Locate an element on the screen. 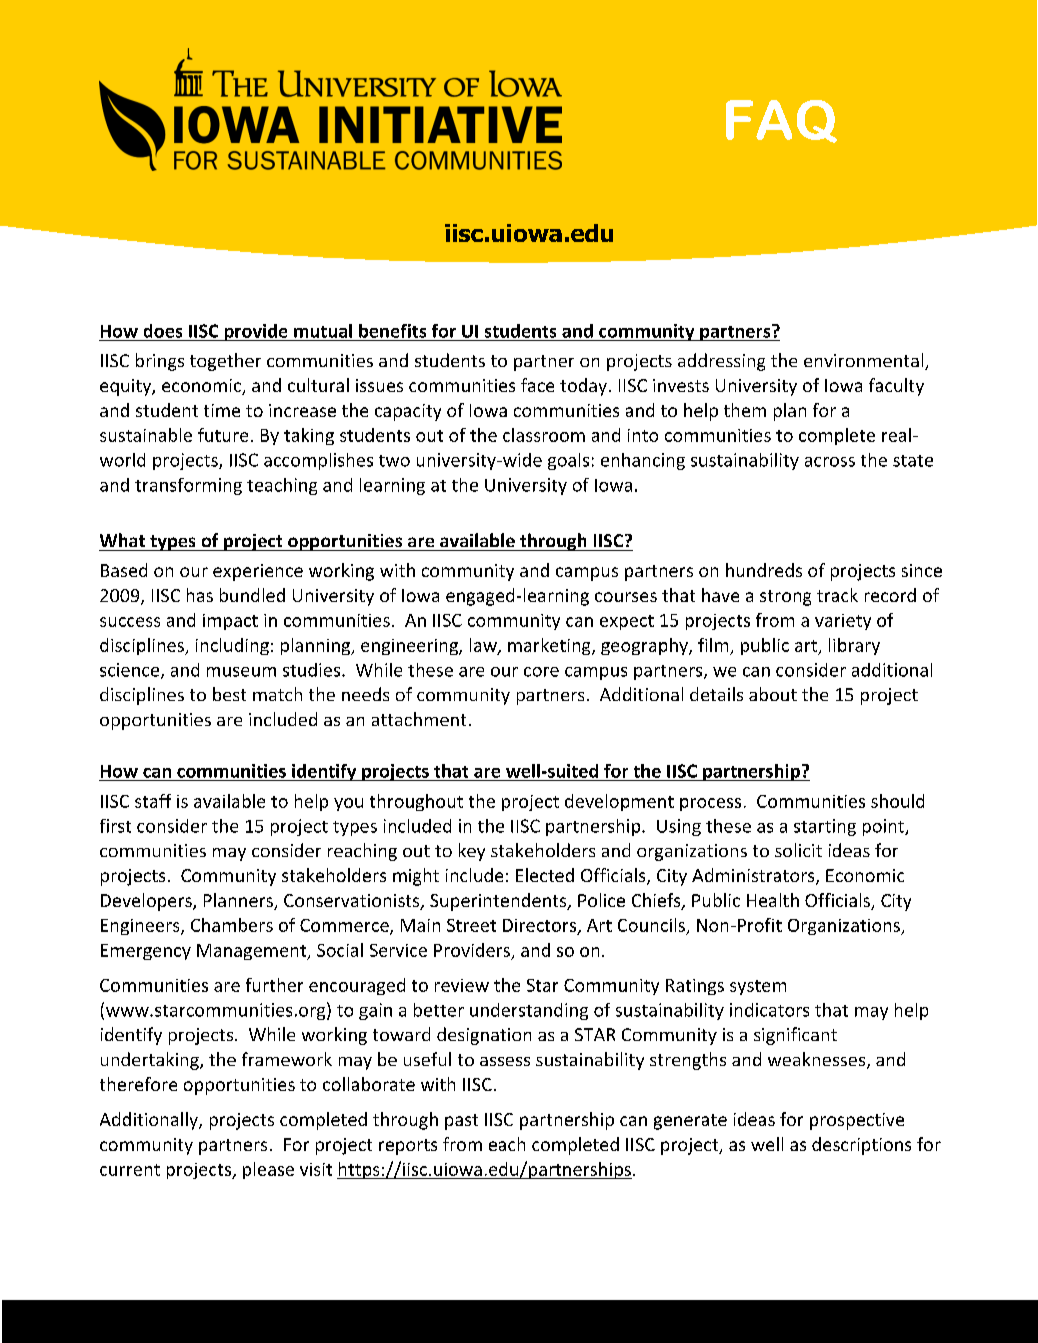  goals is located at coordinates (568, 461).
